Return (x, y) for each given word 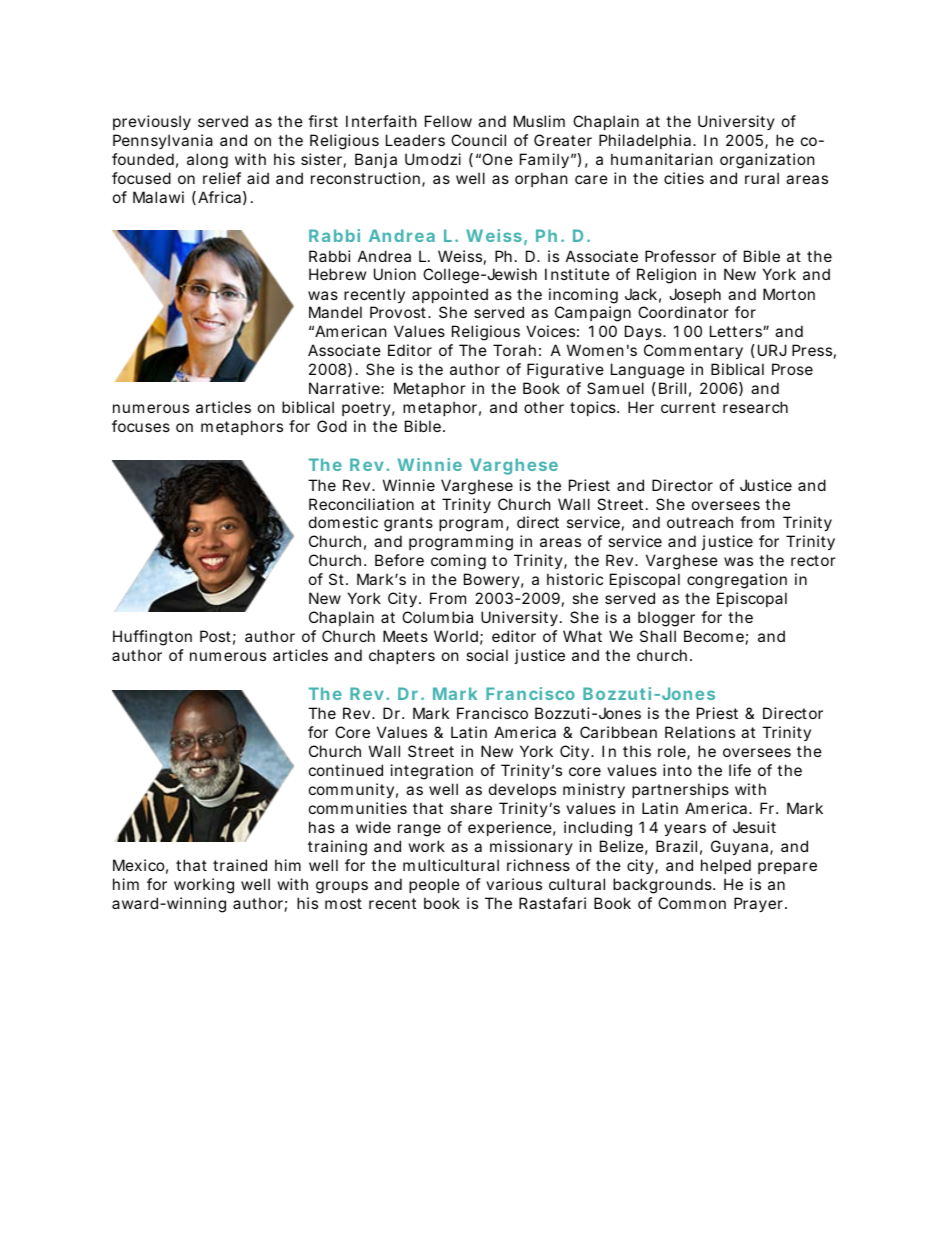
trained (240, 865)
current (688, 407)
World (456, 636)
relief (222, 178)
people (434, 885)
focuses (141, 426)
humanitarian (662, 159)
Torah (514, 350)
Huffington (152, 638)
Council (478, 140)
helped (726, 866)
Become (714, 636)
